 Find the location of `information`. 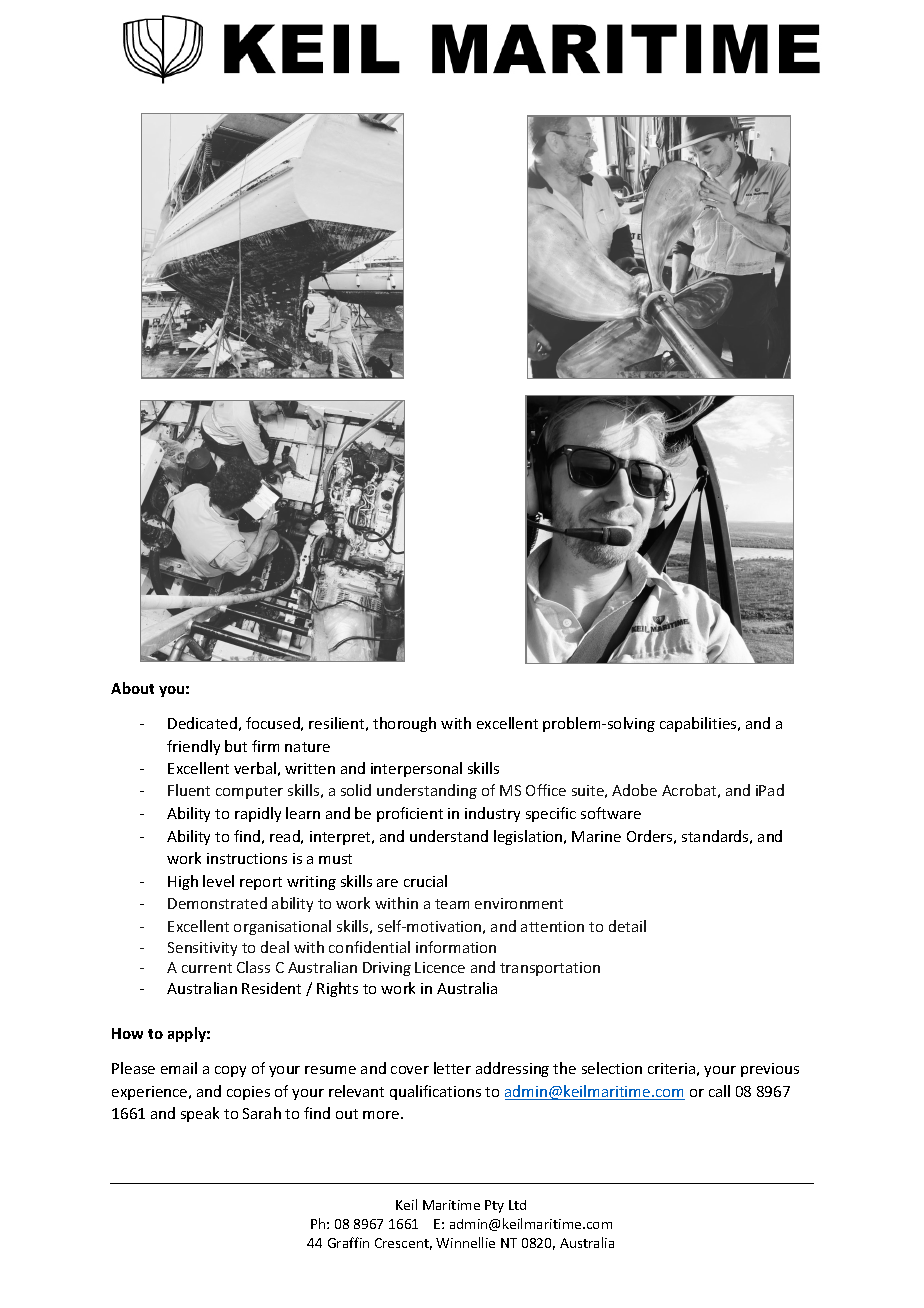

information is located at coordinates (456, 947).
